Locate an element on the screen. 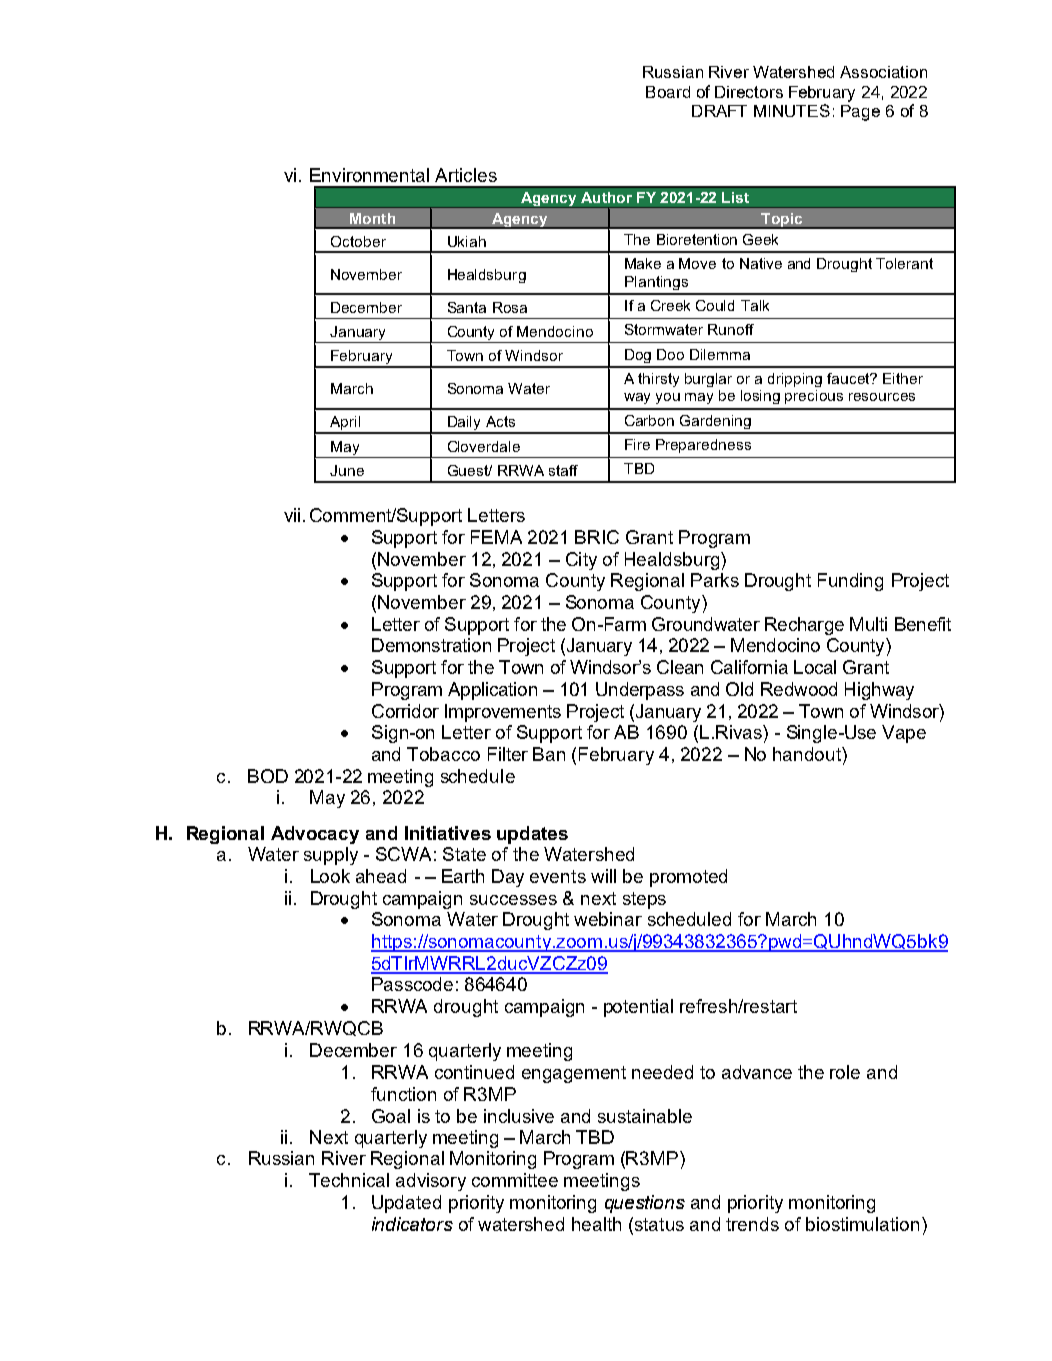  Dog is located at coordinates (638, 356).
